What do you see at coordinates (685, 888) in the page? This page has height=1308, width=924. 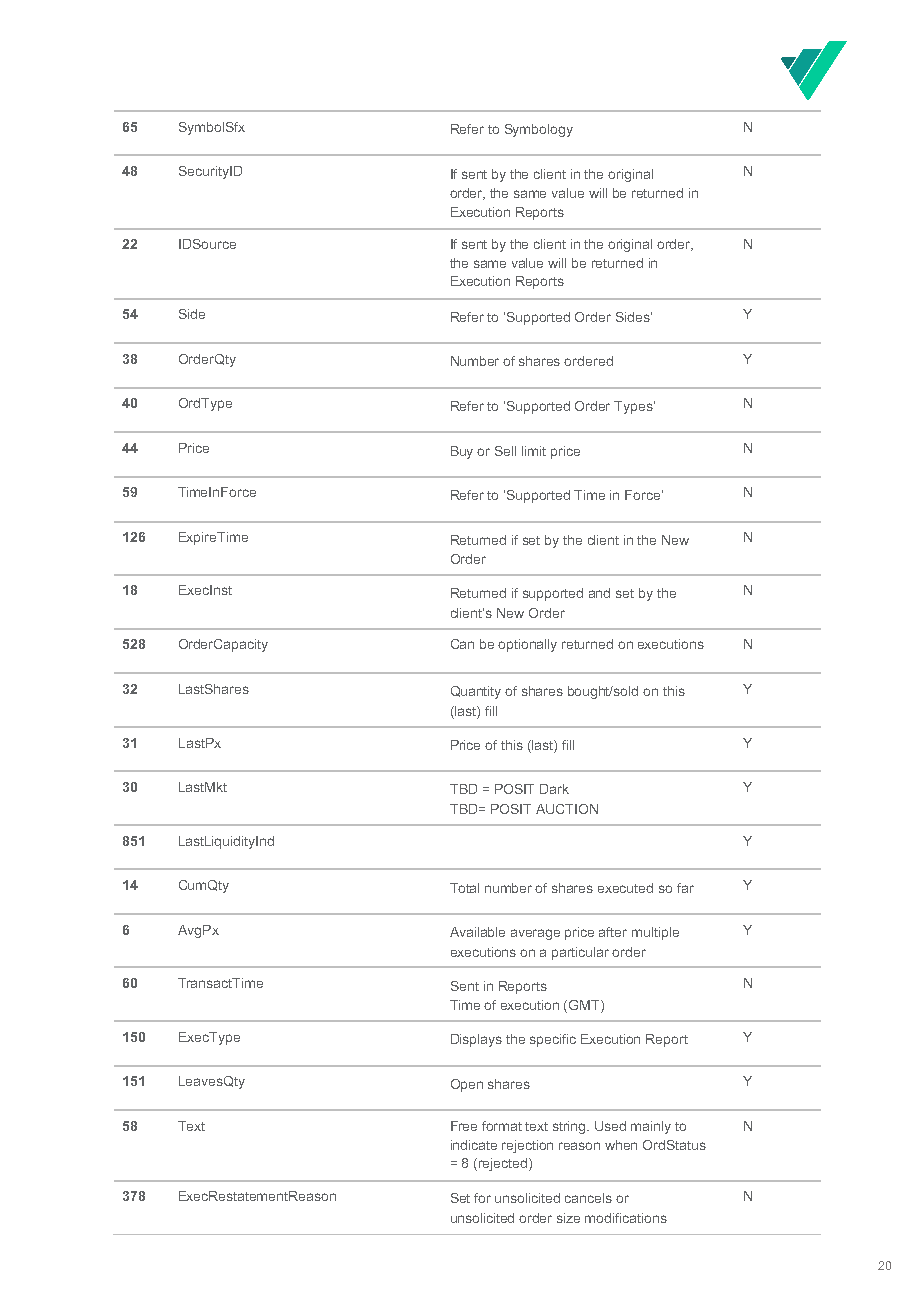 I see `far` at bounding box center [685, 888].
